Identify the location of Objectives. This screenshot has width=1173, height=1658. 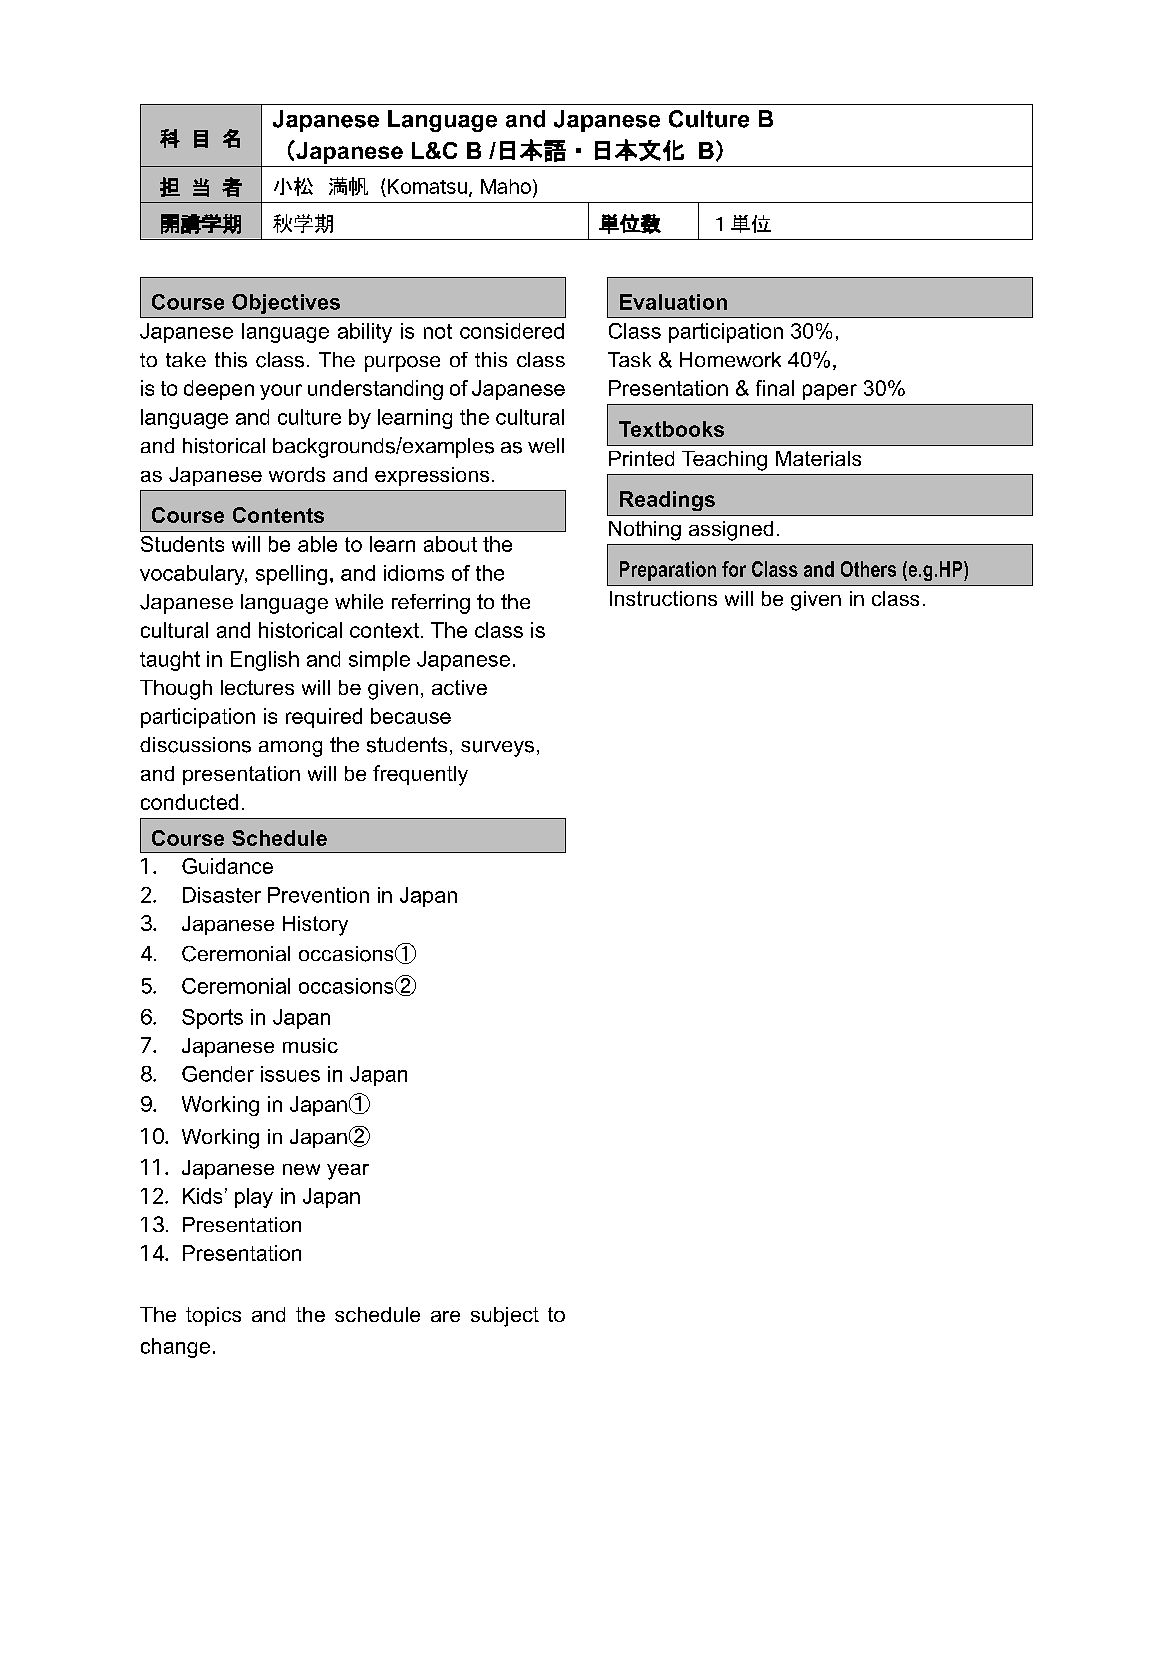
(286, 304).
